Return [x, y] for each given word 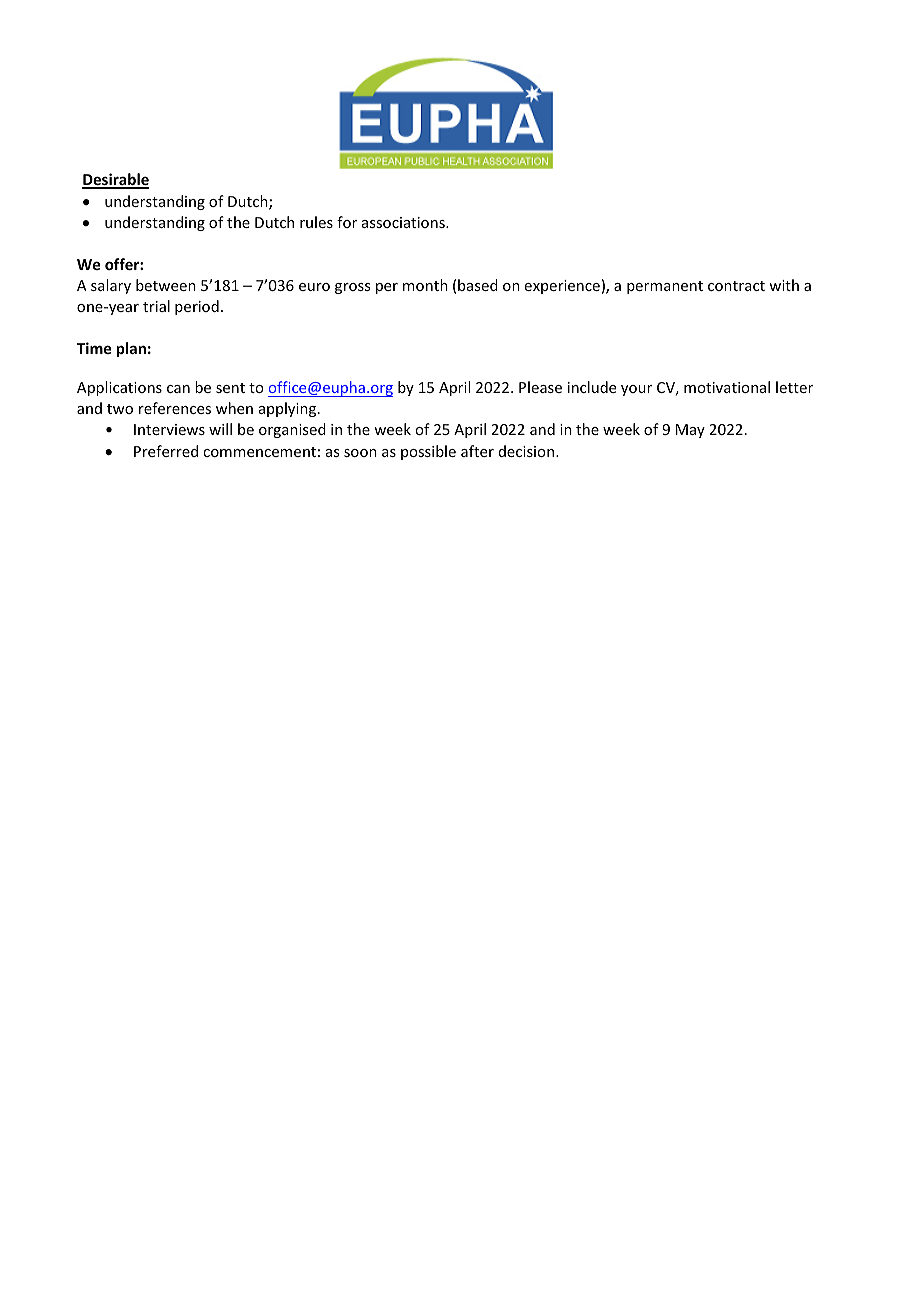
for [347, 222]
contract [736, 286]
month [425, 285]
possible [428, 452]
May [690, 431]
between [166, 285]
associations [404, 222]
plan [131, 349]
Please [540, 387]
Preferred [166, 451]
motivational [727, 387]
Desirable [115, 180]
